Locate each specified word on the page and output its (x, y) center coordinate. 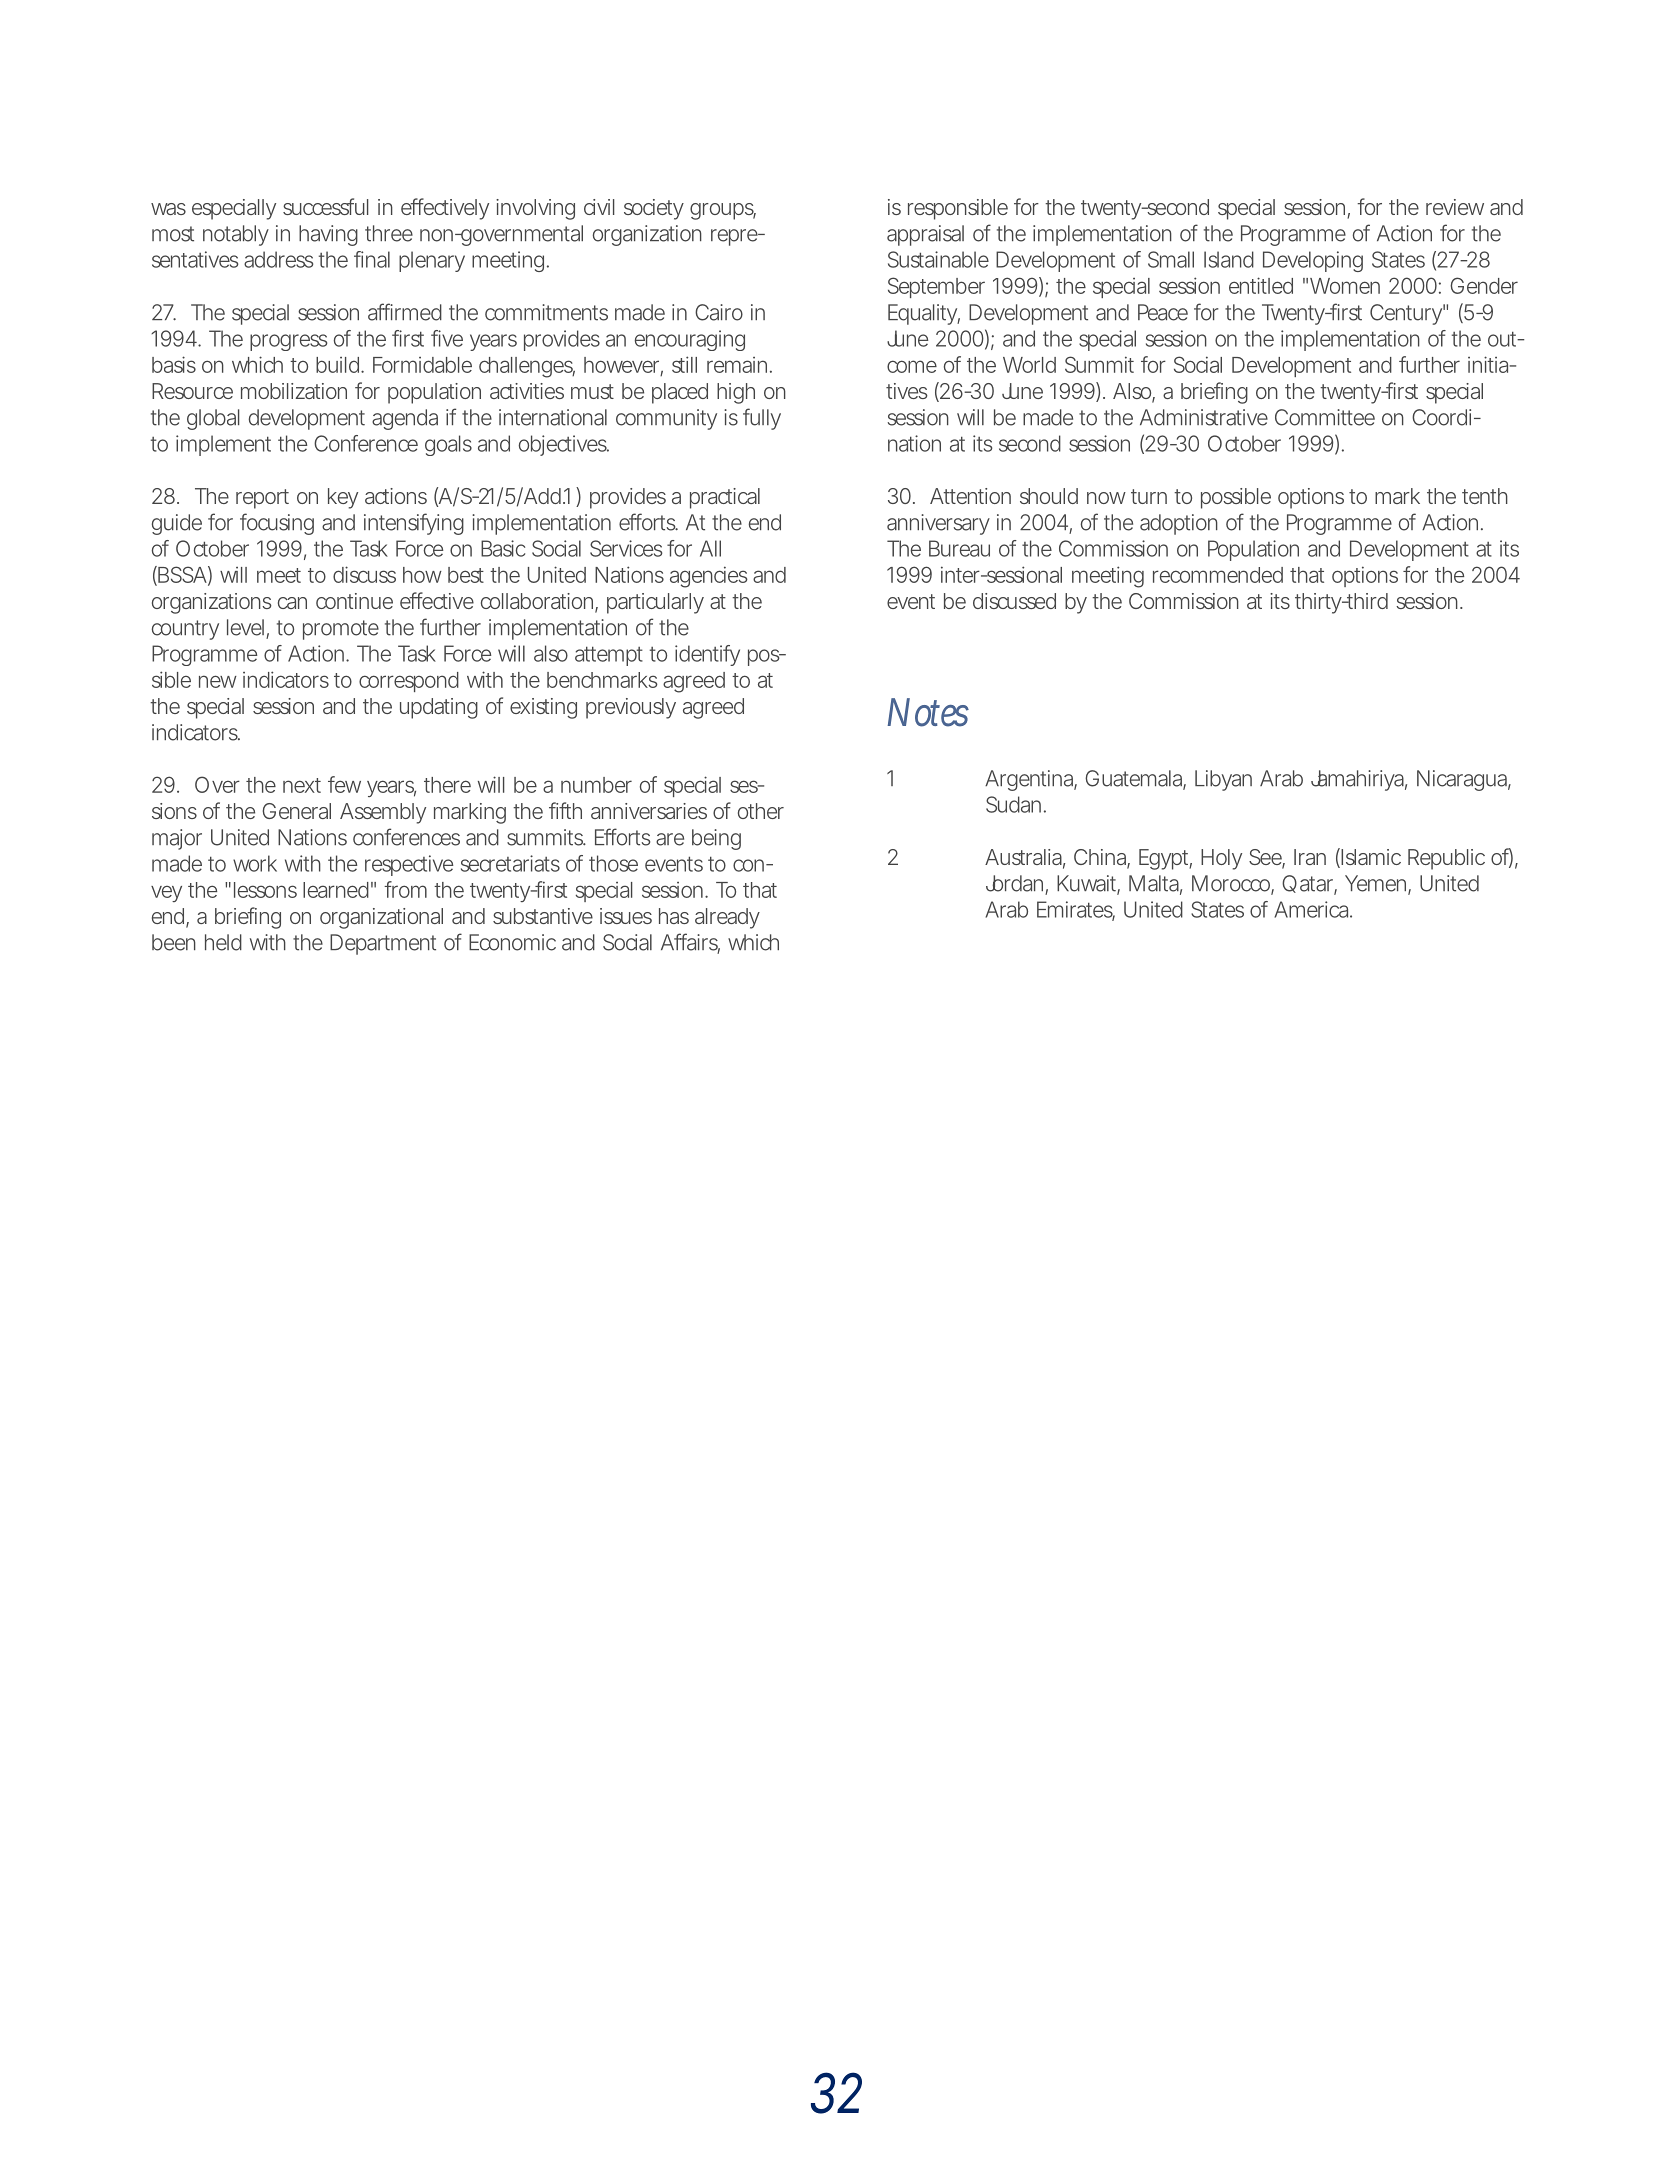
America (1313, 909)
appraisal (925, 235)
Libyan (1223, 780)
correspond (409, 682)
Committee (1325, 417)
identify (707, 655)
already (727, 918)
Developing (1313, 261)
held (223, 942)
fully (762, 419)
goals (448, 445)
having (328, 235)
